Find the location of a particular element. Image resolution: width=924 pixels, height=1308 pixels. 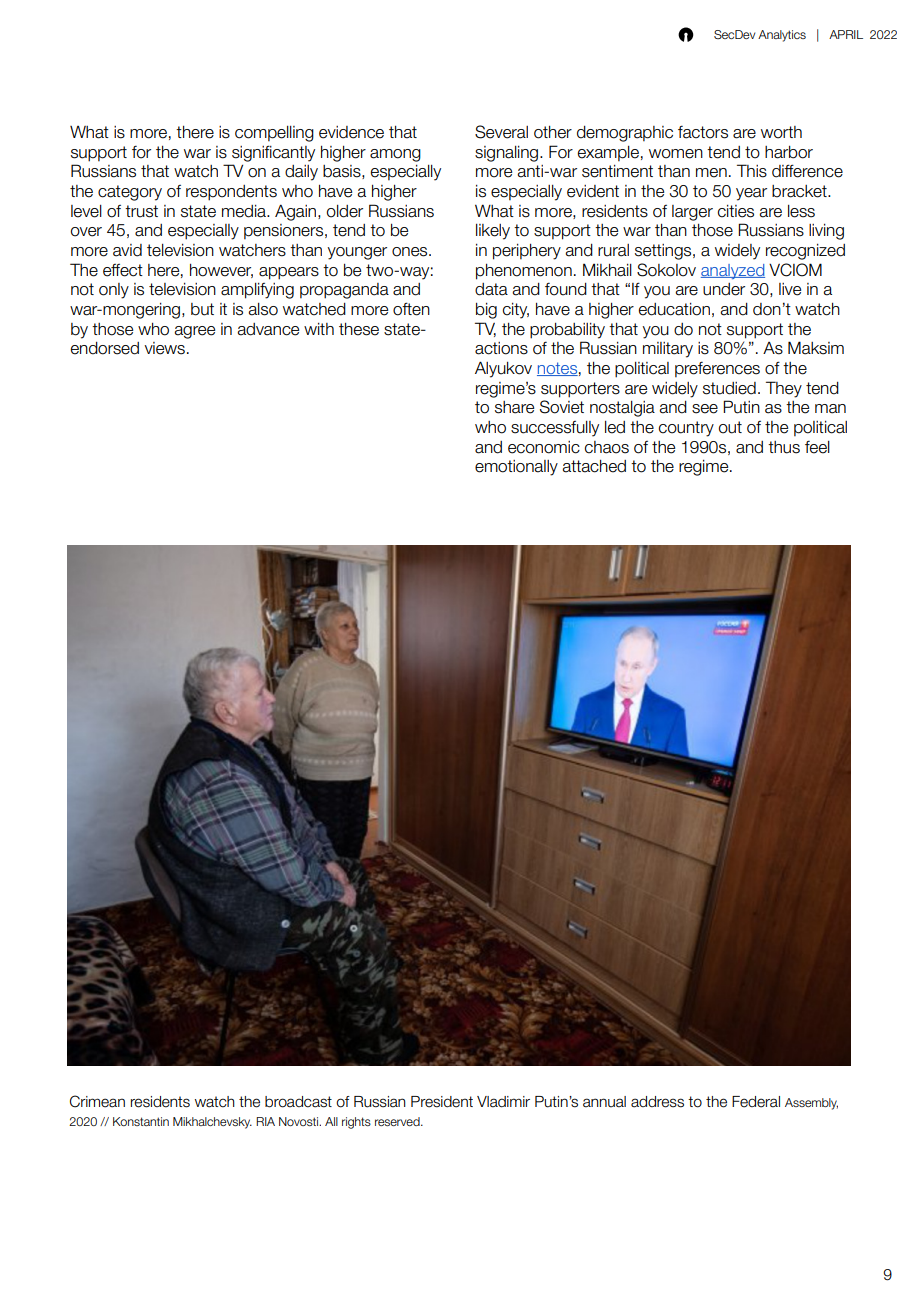

RIA is located at coordinates (265, 1121).
